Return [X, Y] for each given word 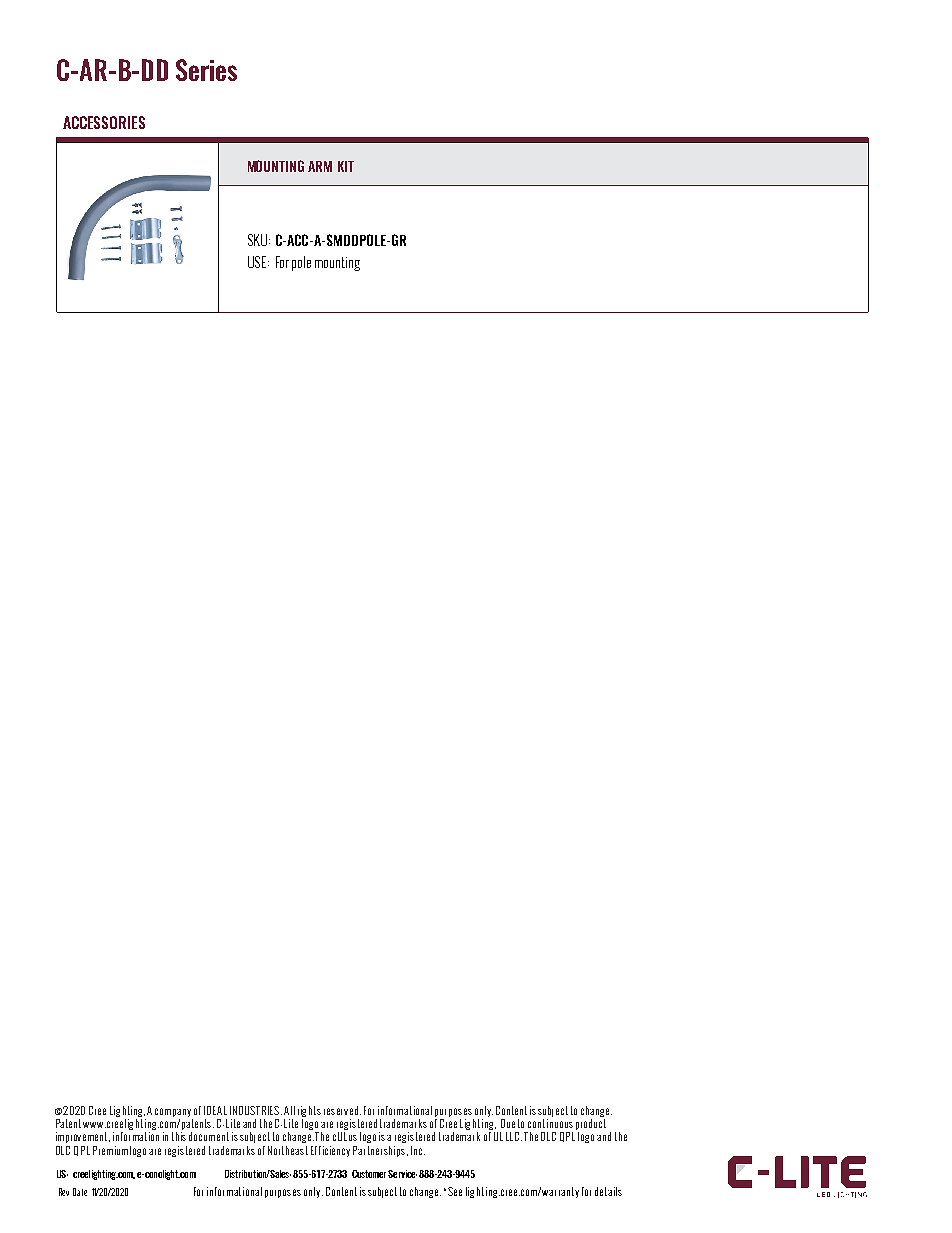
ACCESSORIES [104, 122]
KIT [346, 166]
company [173, 1112]
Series [206, 70]
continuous [550, 1123]
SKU [259, 240]
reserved [342, 1110]
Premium [110, 1150]
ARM [320, 166]
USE [258, 262]
